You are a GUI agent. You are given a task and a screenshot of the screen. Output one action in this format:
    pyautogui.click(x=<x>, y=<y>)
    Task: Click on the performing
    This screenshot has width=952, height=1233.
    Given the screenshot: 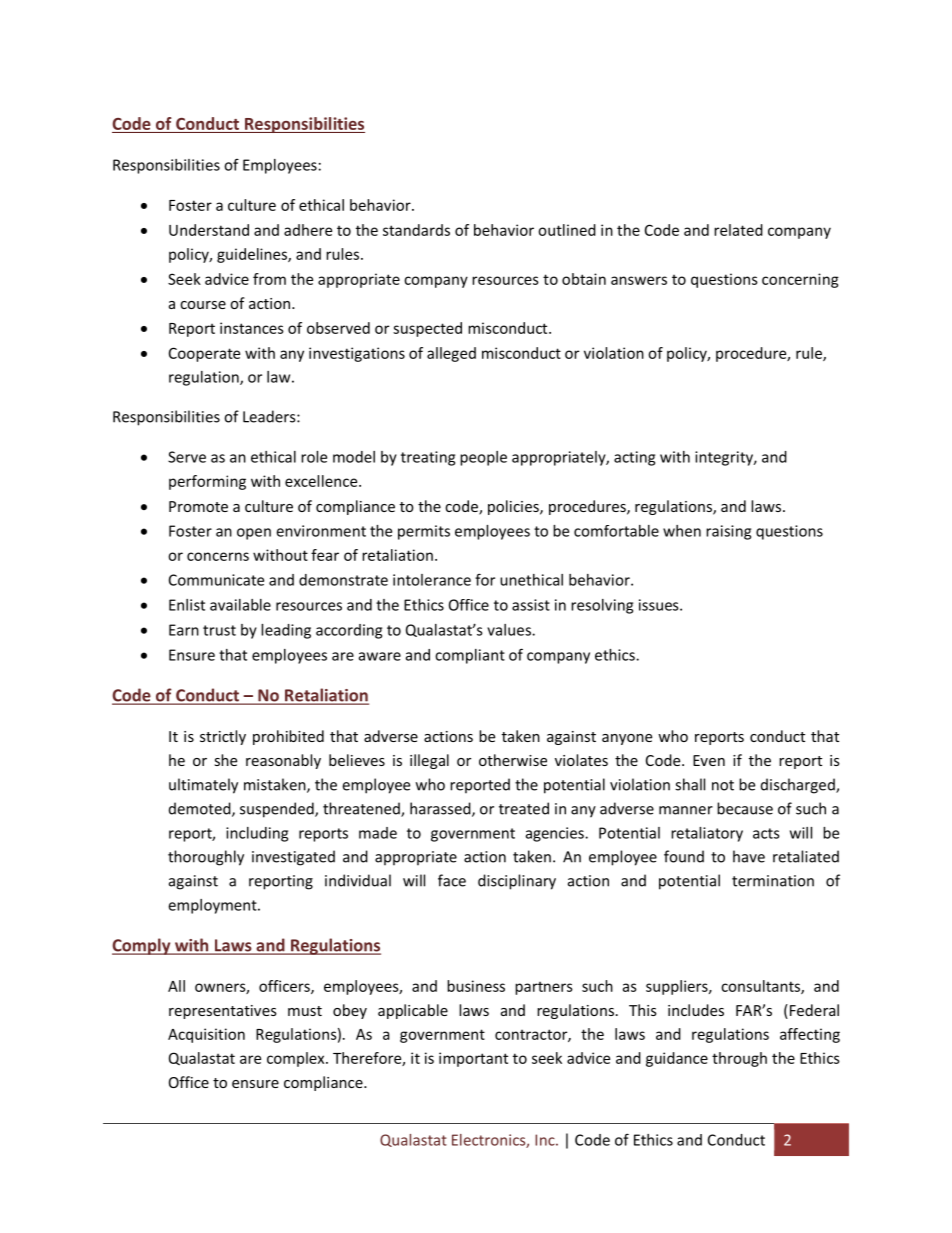 What is the action you would take?
    pyautogui.click(x=207, y=482)
